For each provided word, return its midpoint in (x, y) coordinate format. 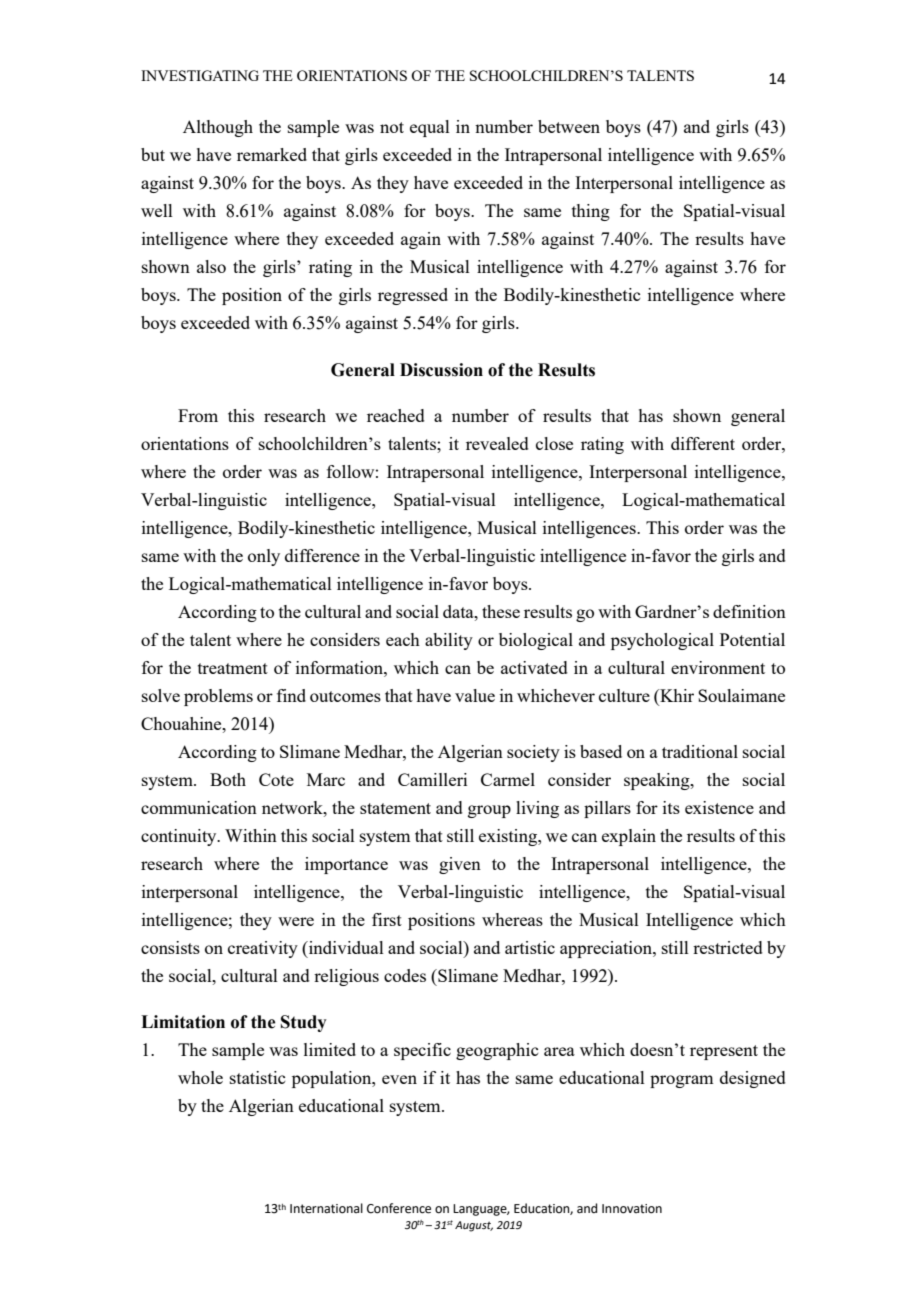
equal (430, 128)
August (474, 1226)
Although (218, 128)
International (326, 1208)
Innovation (632, 1209)
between (569, 126)
